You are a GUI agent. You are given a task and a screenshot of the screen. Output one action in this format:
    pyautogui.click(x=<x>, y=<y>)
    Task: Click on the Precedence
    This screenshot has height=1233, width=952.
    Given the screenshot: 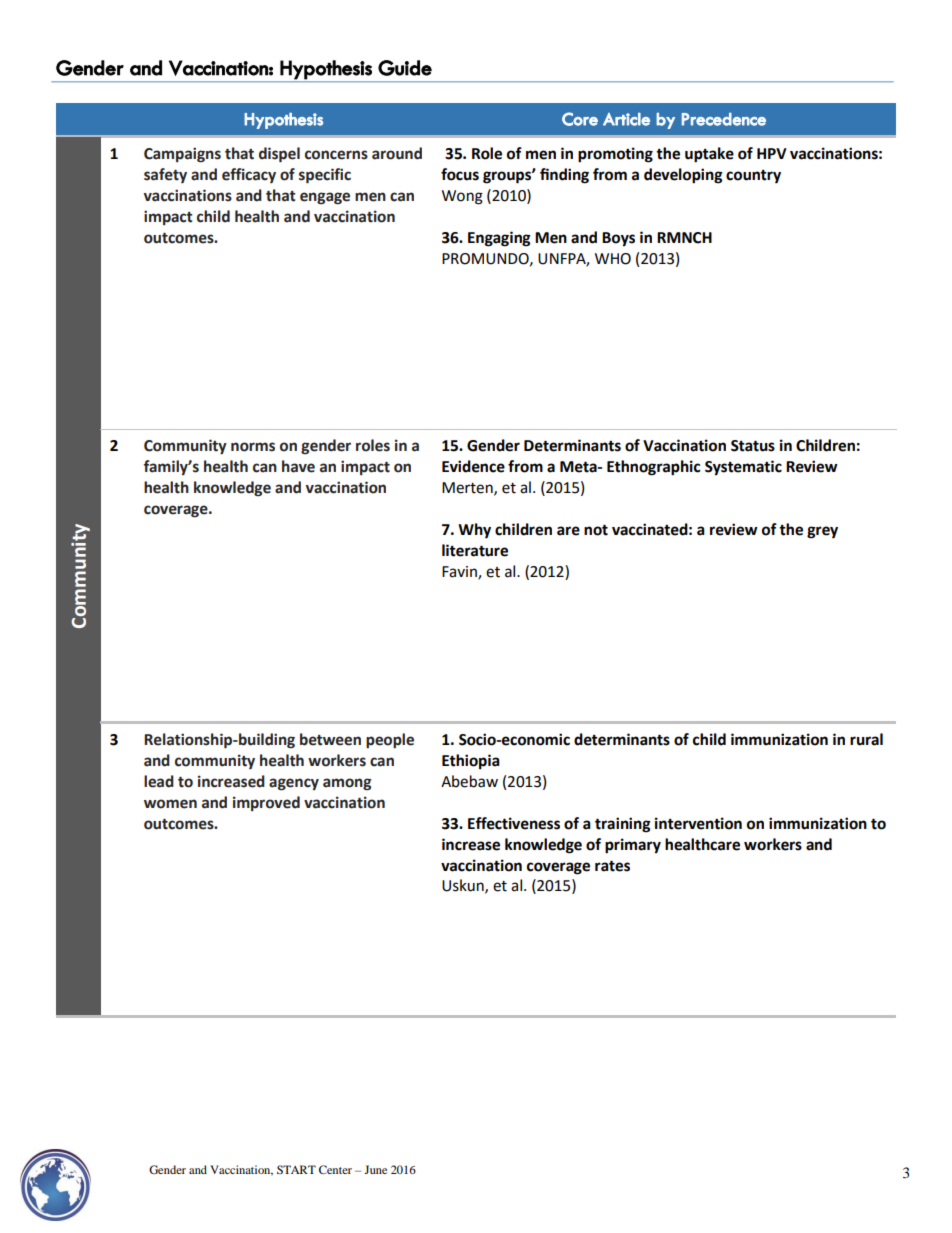 What is the action you would take?
    pyautogui.click(x=724, y=119)
